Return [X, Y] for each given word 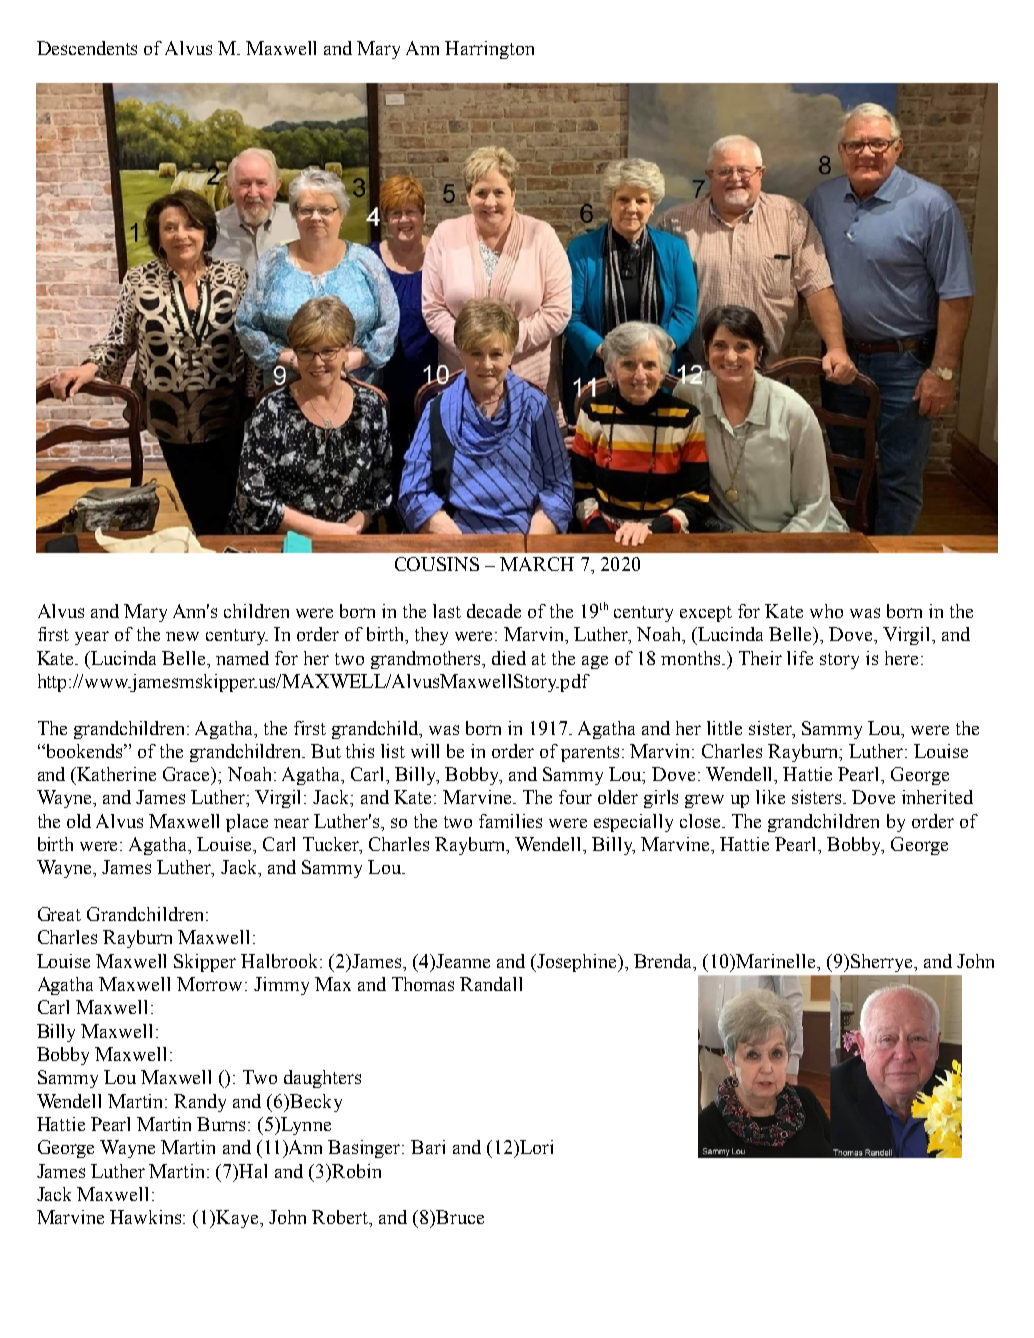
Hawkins [147, 1217]
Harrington [489, 50]
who [826, 611]
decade [494, 611]
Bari [428, 1147]
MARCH [537, 564]
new [182, 636]
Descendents [87, 48]
